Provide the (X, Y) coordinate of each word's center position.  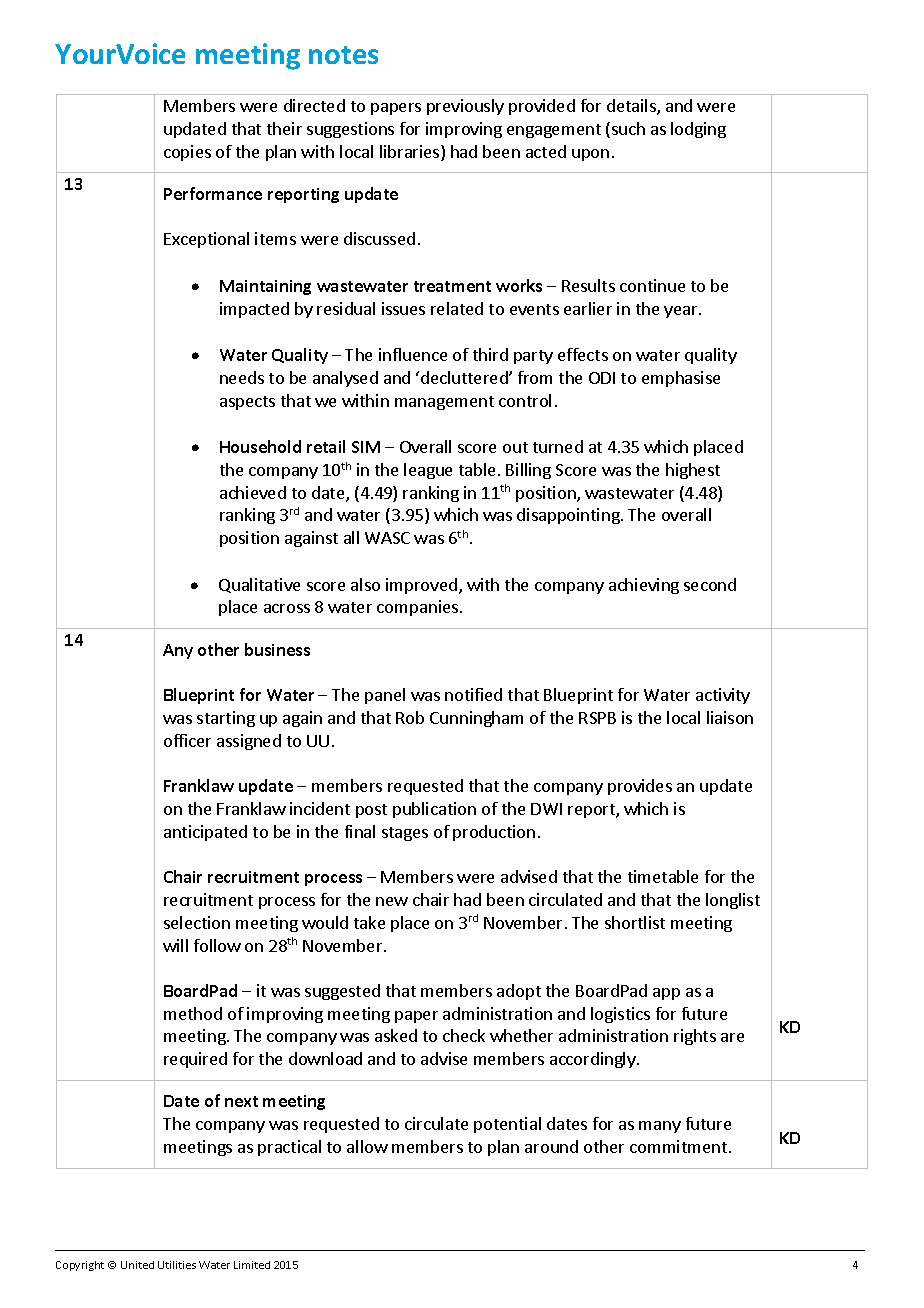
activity (723, 696)
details (632, 107)
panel (385, 696)
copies (187, 153)
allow (367, 1146)
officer (187, 740)
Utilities (177, 1265)
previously (465, 107)
